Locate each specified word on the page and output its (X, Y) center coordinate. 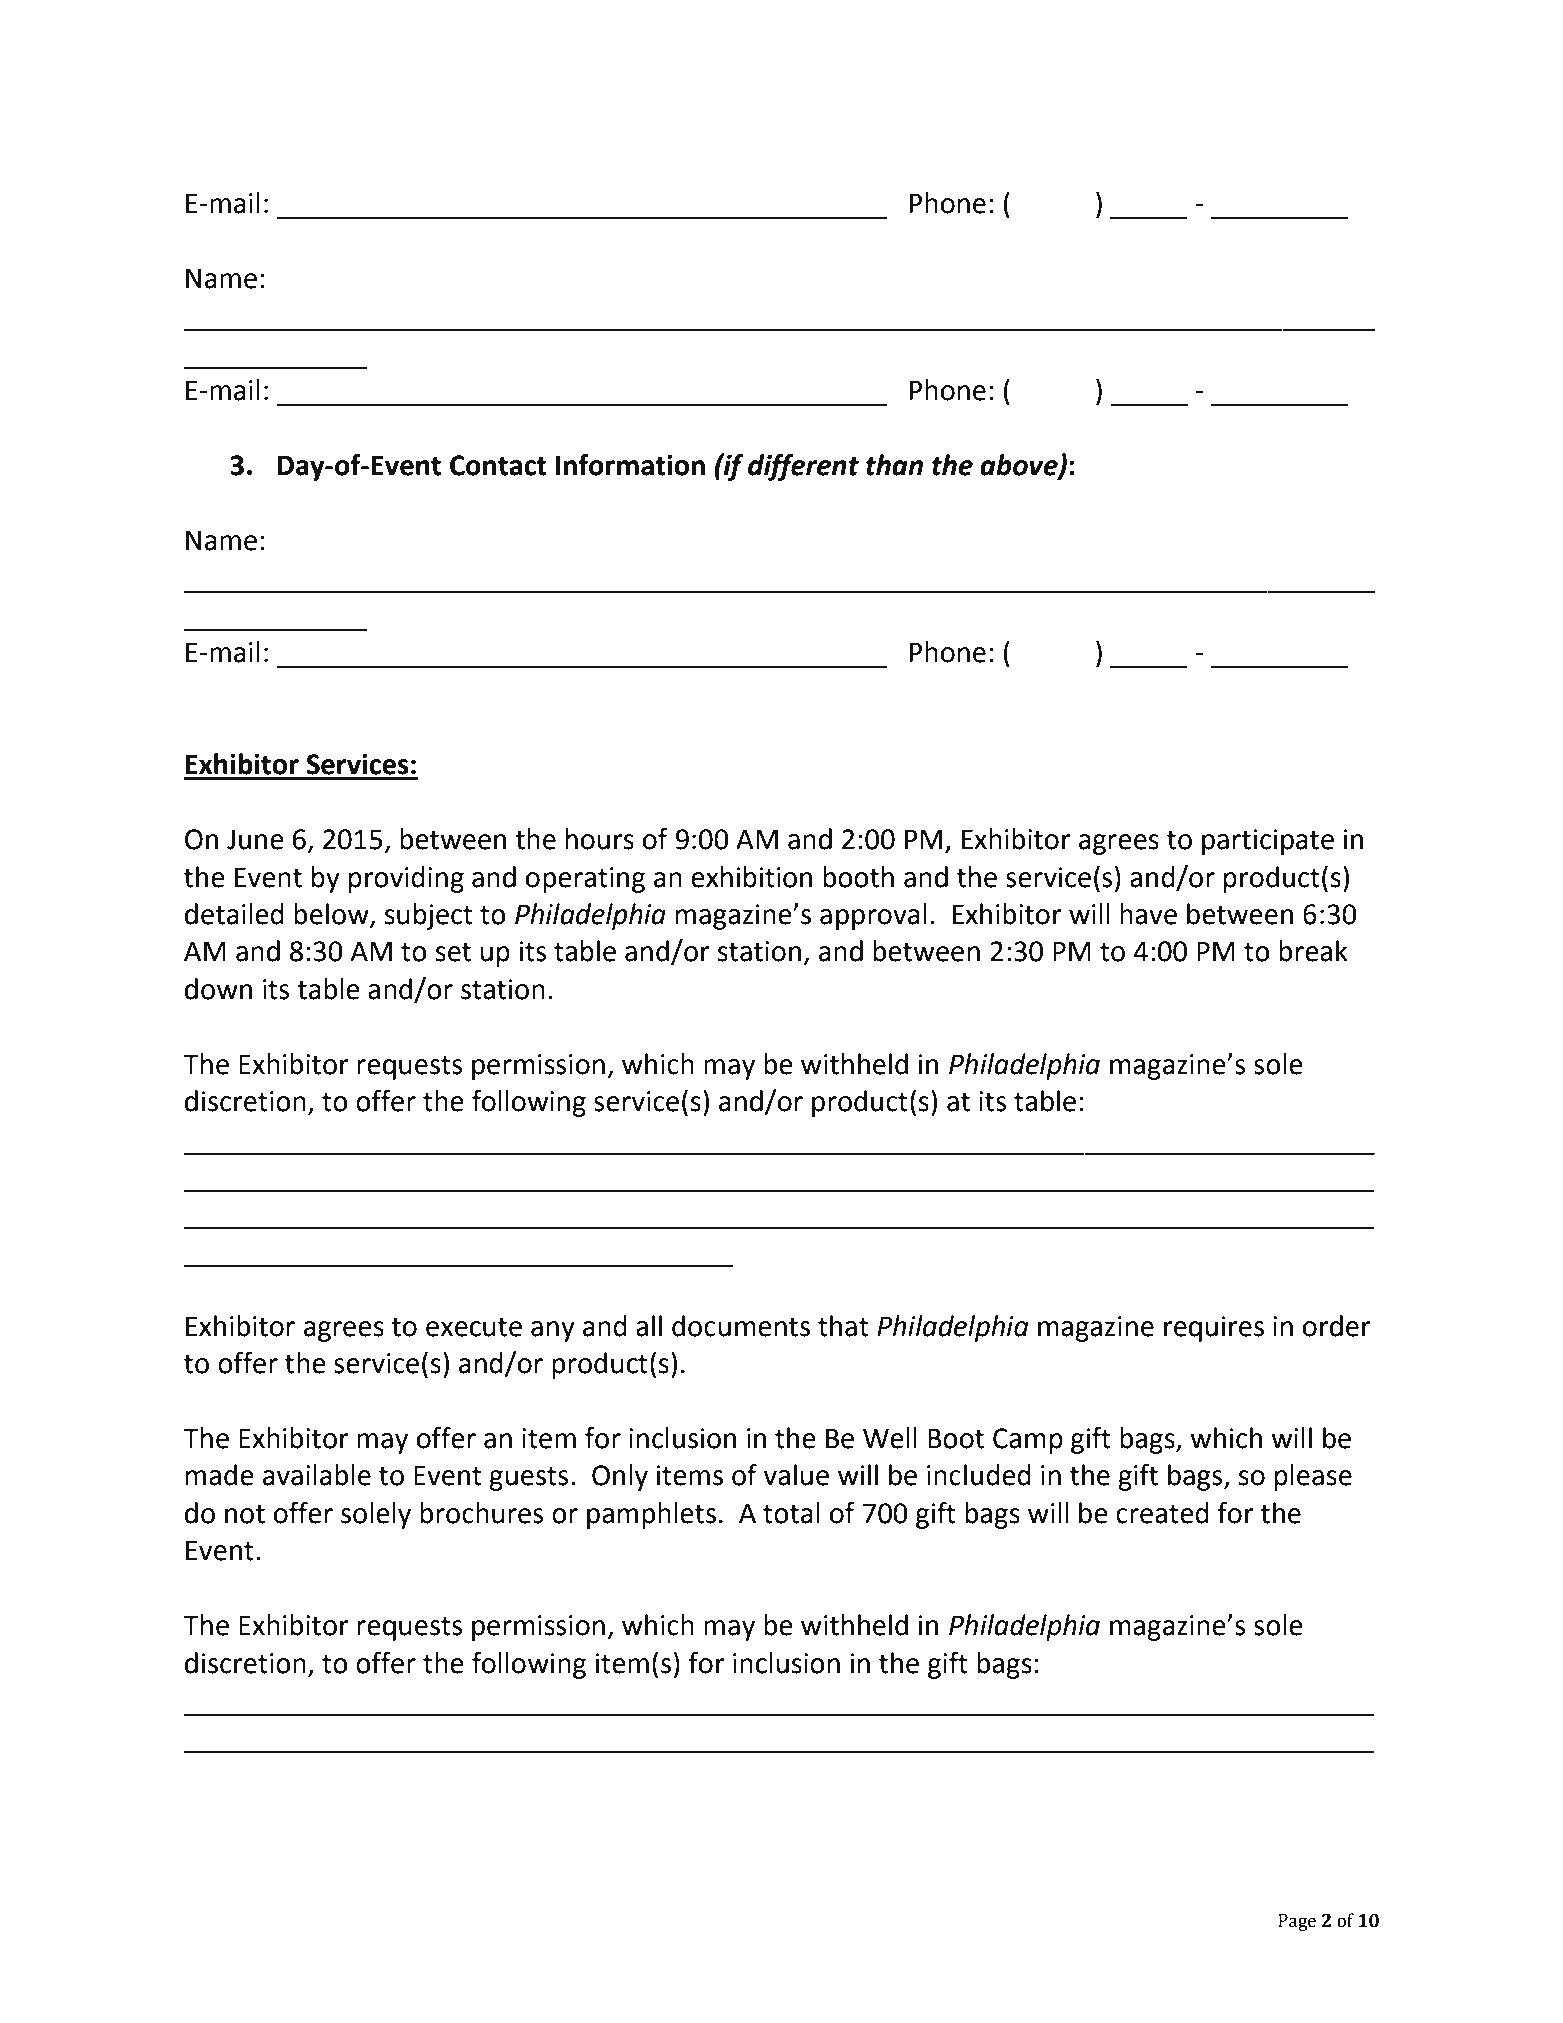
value (796, 1475)
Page (1297, 1922)
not (245, 1514)
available (317, 1475)
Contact (498, 465)
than (894, 465)
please (1313, 1477)
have (1148, 914)
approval (873, 916)
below (332, 915)
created (1162, 1513)
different (803, 467)
